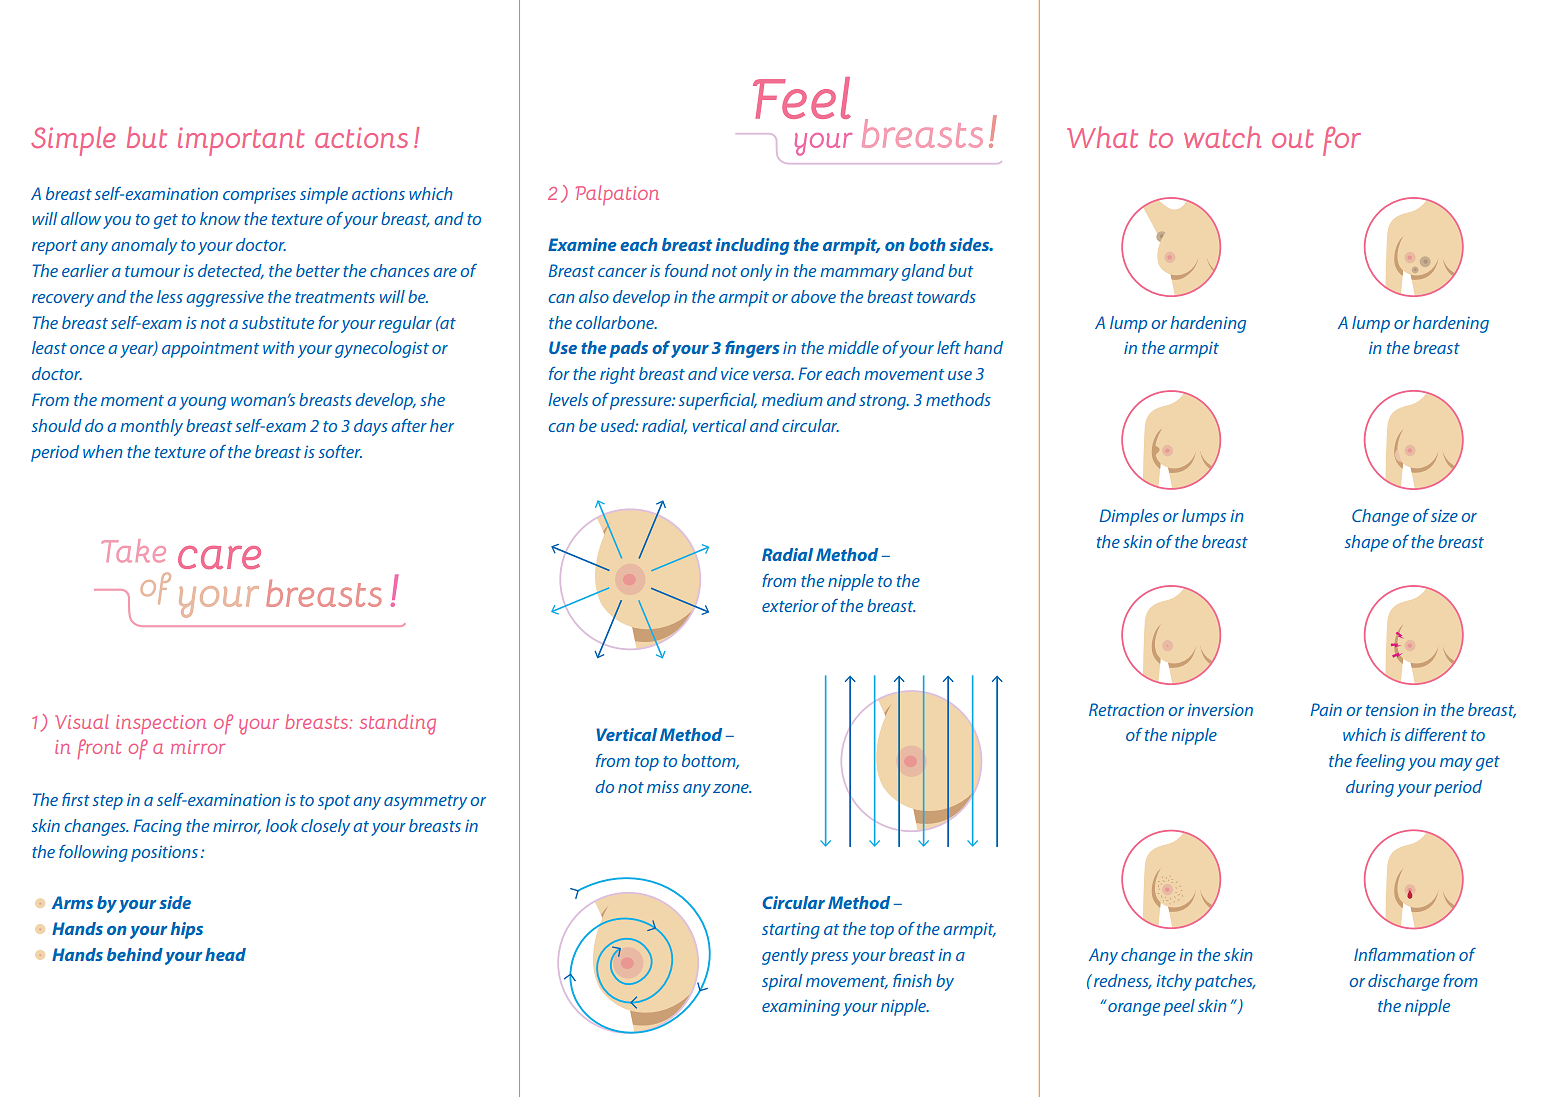 This image has width=1551, height=1097. Describe the element at coordinates (617, 195) in the image. I see `Palpation` at that location.
